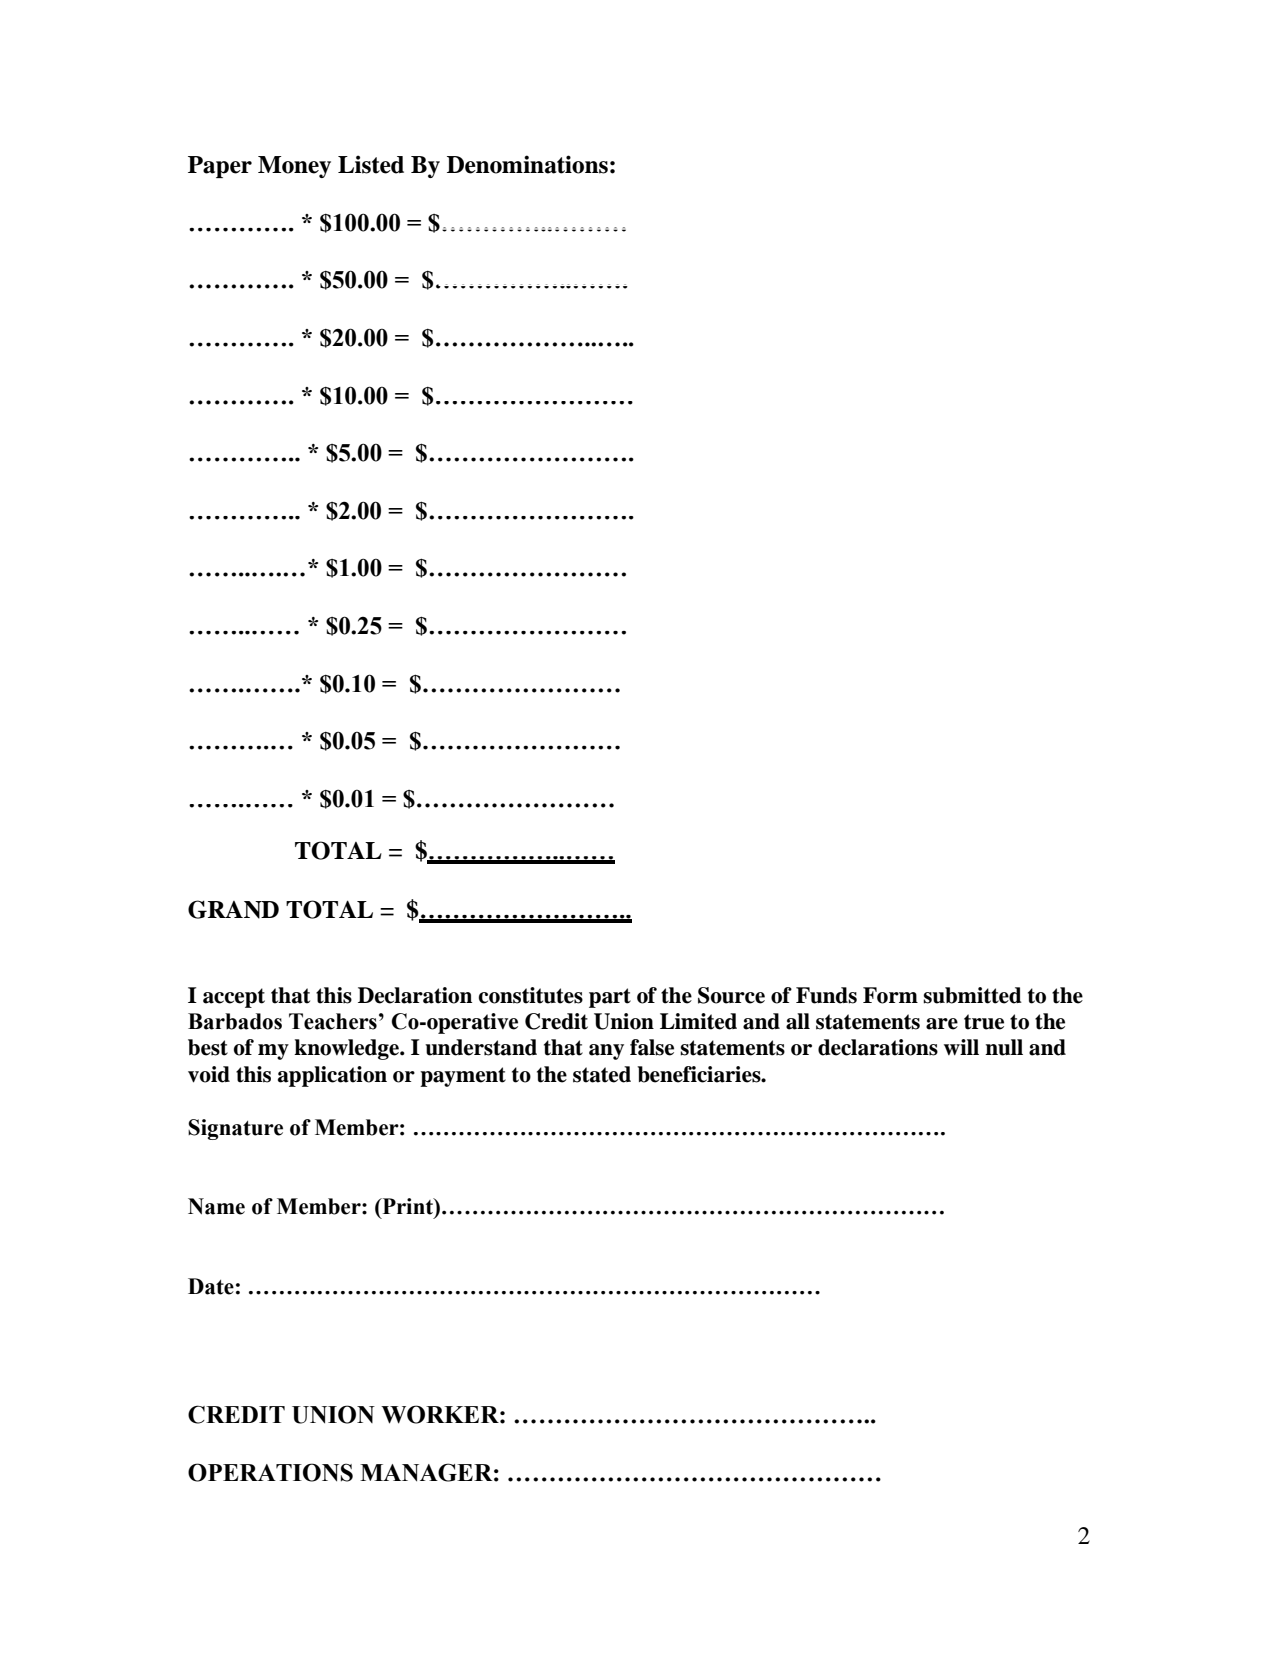  Describe the element at coordinates (294, 167) in the screenshot. I see `Money` at that location.
